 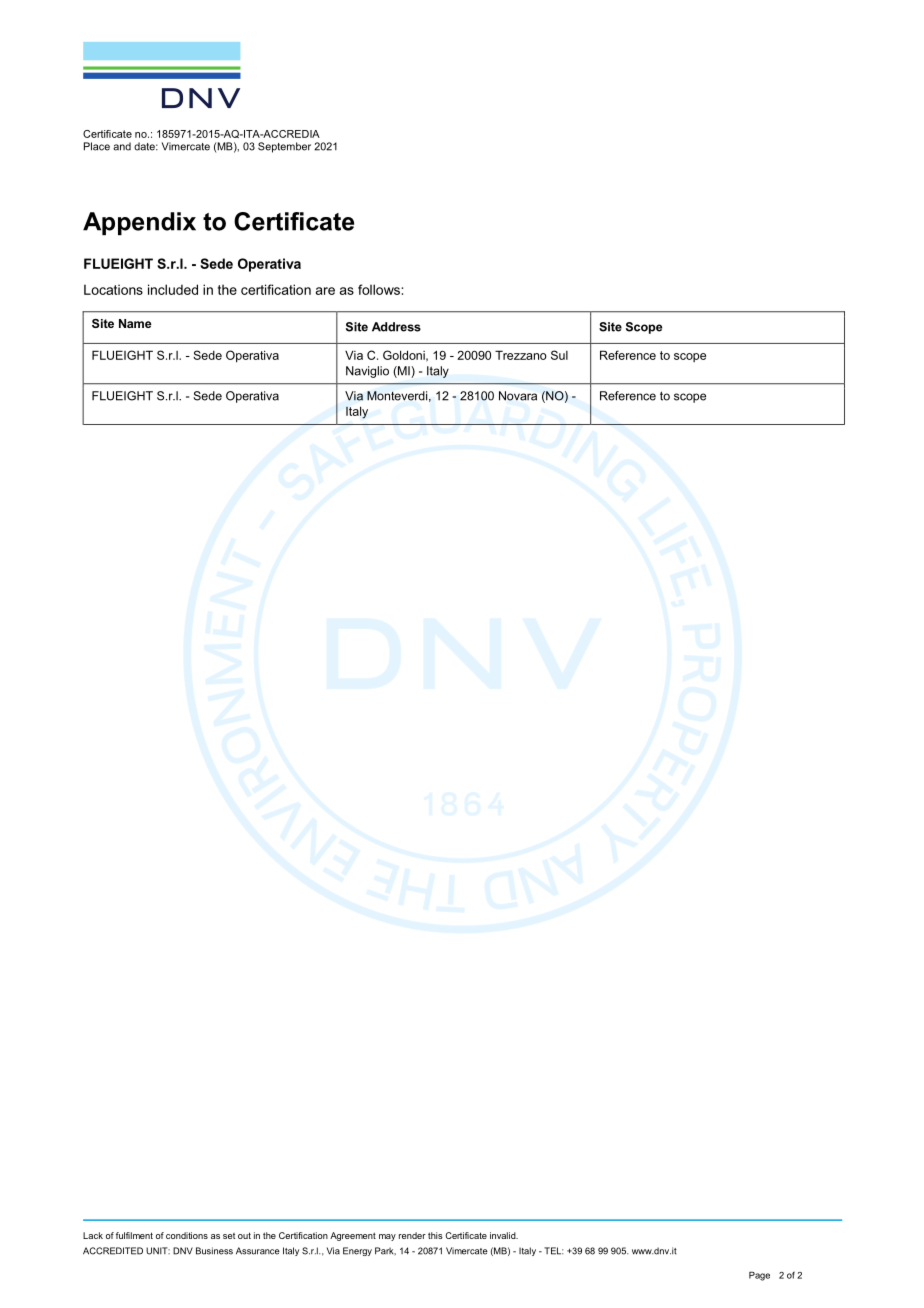 I want to click on Address, so click(x=396, y=327).
